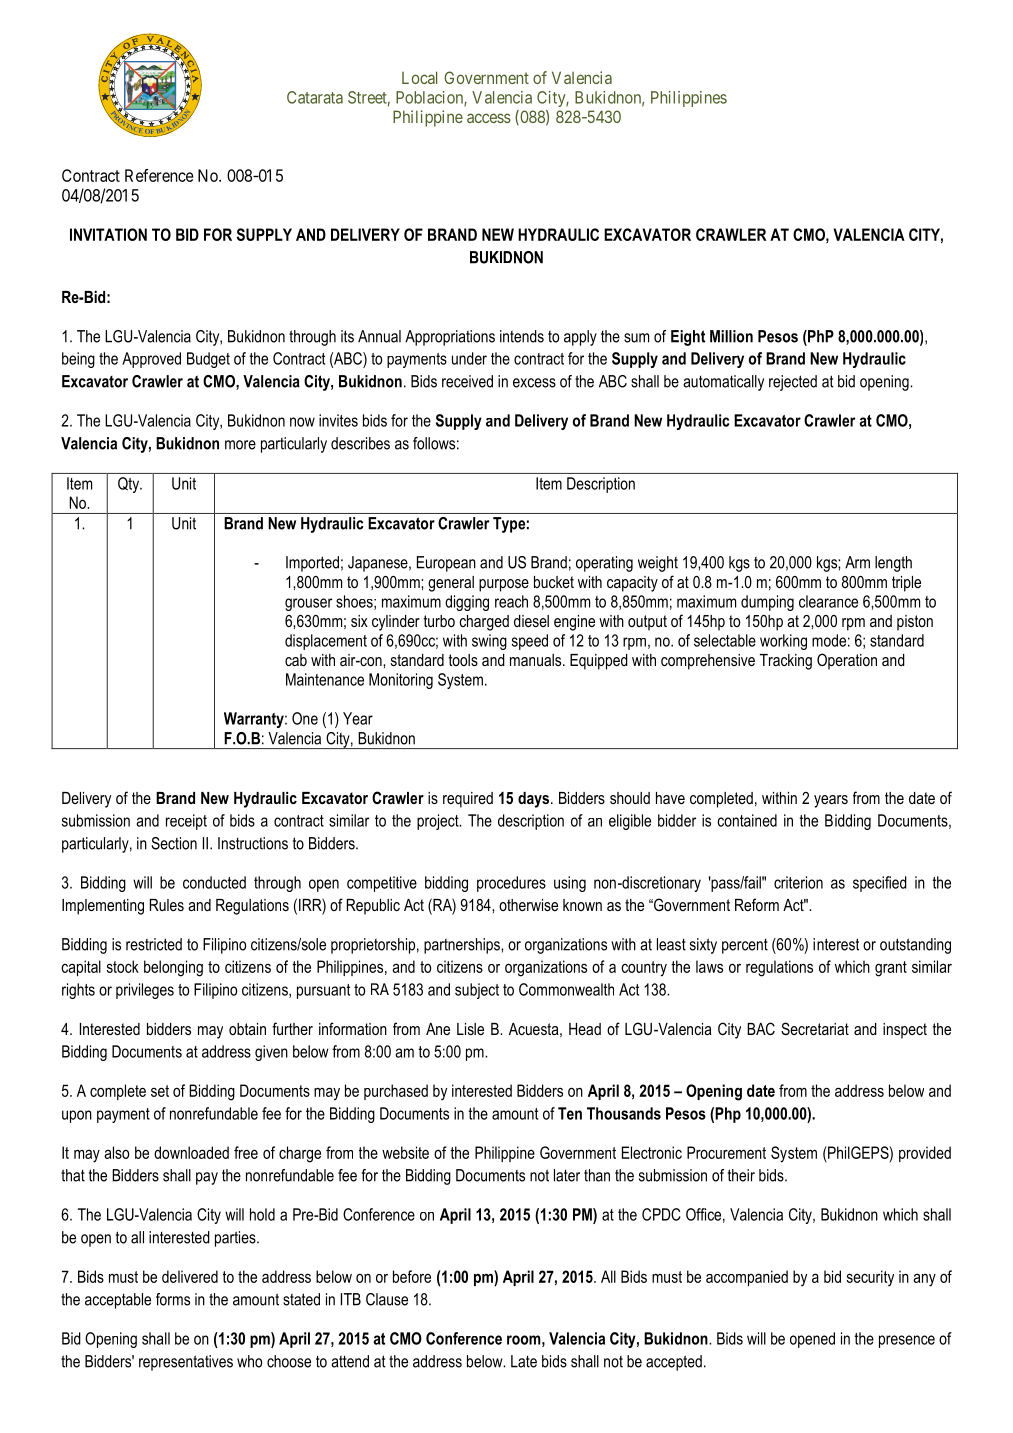  I want to click on tools, so click(463, 660).
